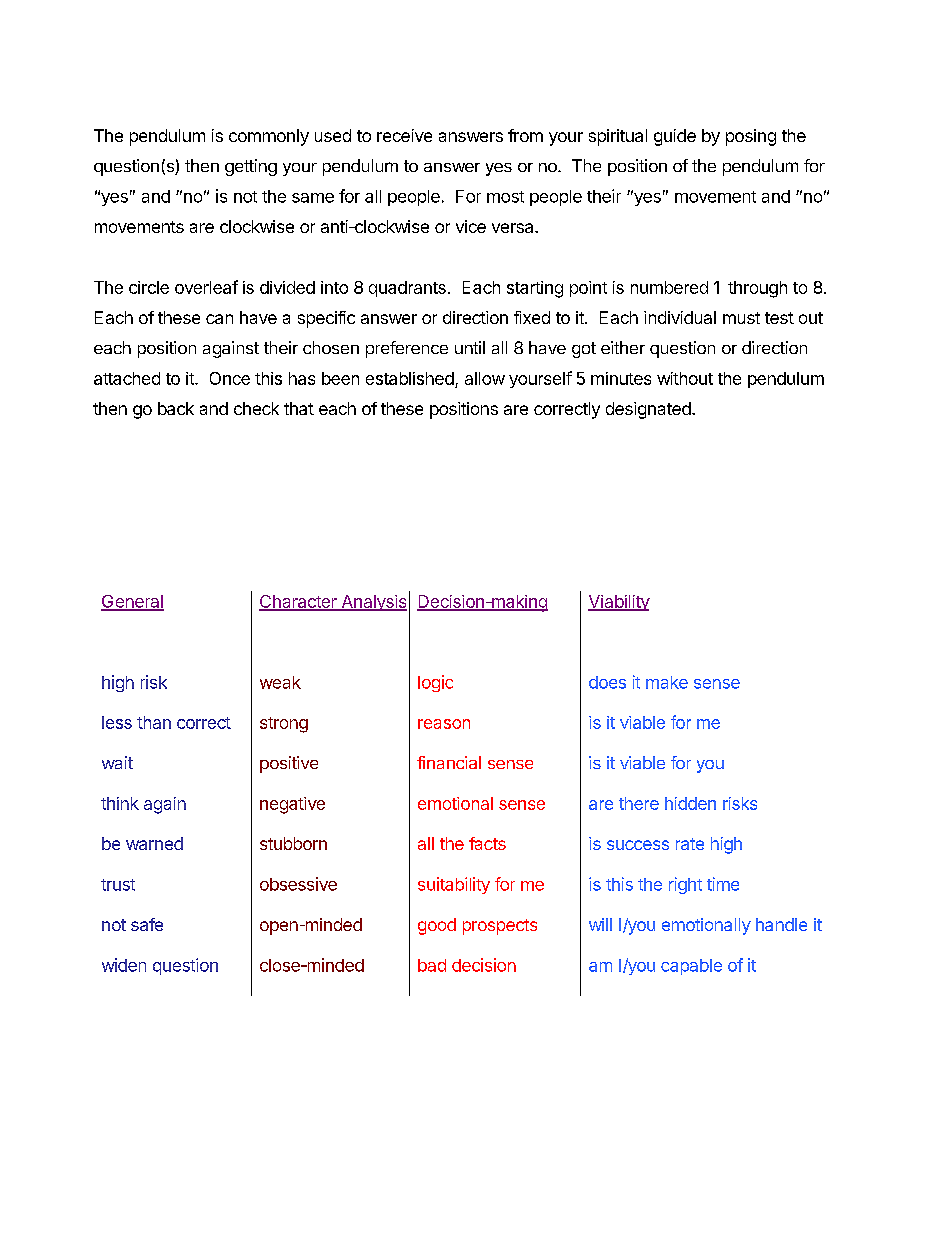 The width and height of the image is (952, 1233). I want to click on allow, so click(485, 378).
